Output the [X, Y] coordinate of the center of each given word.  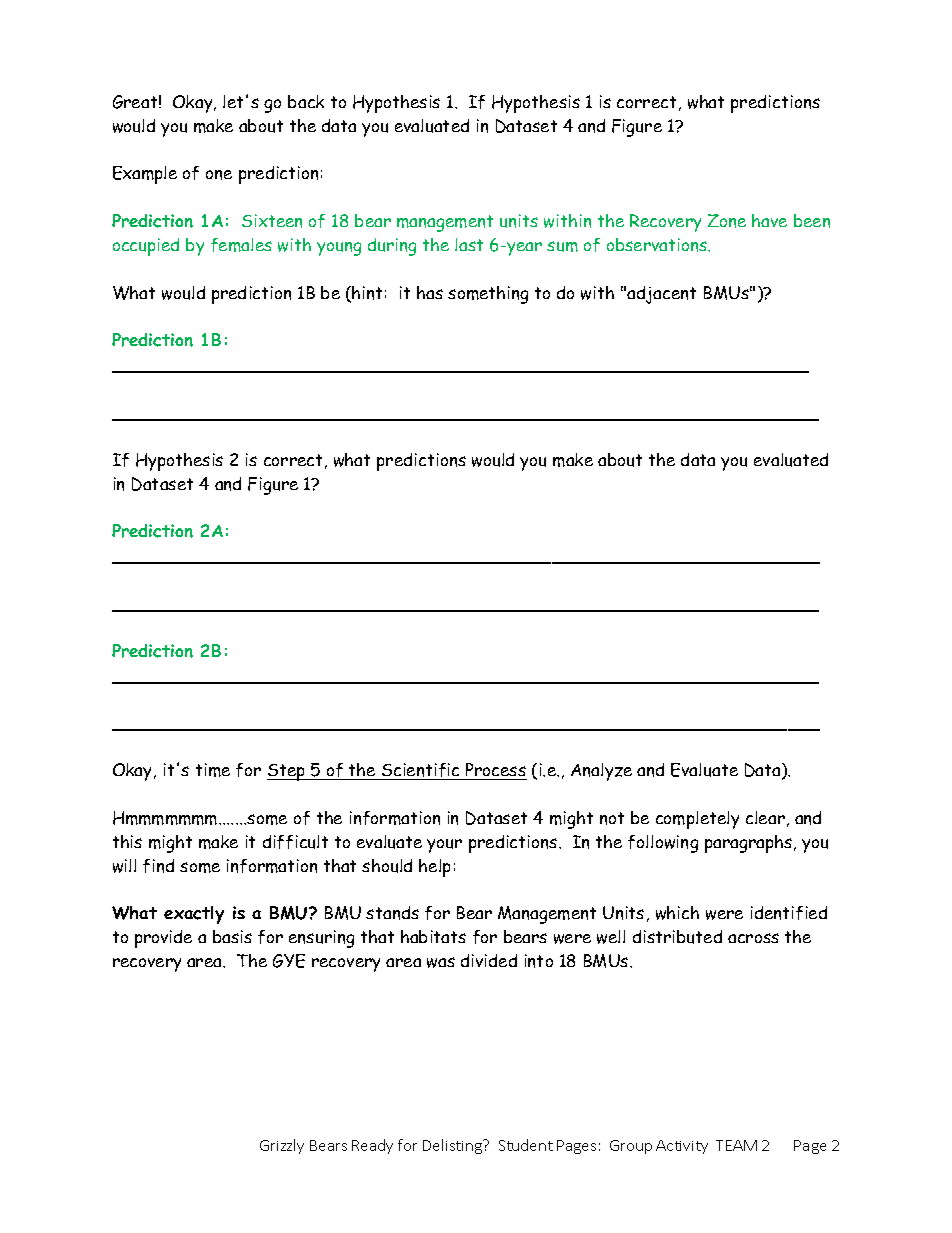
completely [697, 820]
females [241, 245]
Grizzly [282, 1146]
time [213, 770]
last [469, 244]
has [430, 292]
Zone [727, 221]
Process [495, 771]
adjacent [661, 295]
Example [145, 175]
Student [526, 1145]
